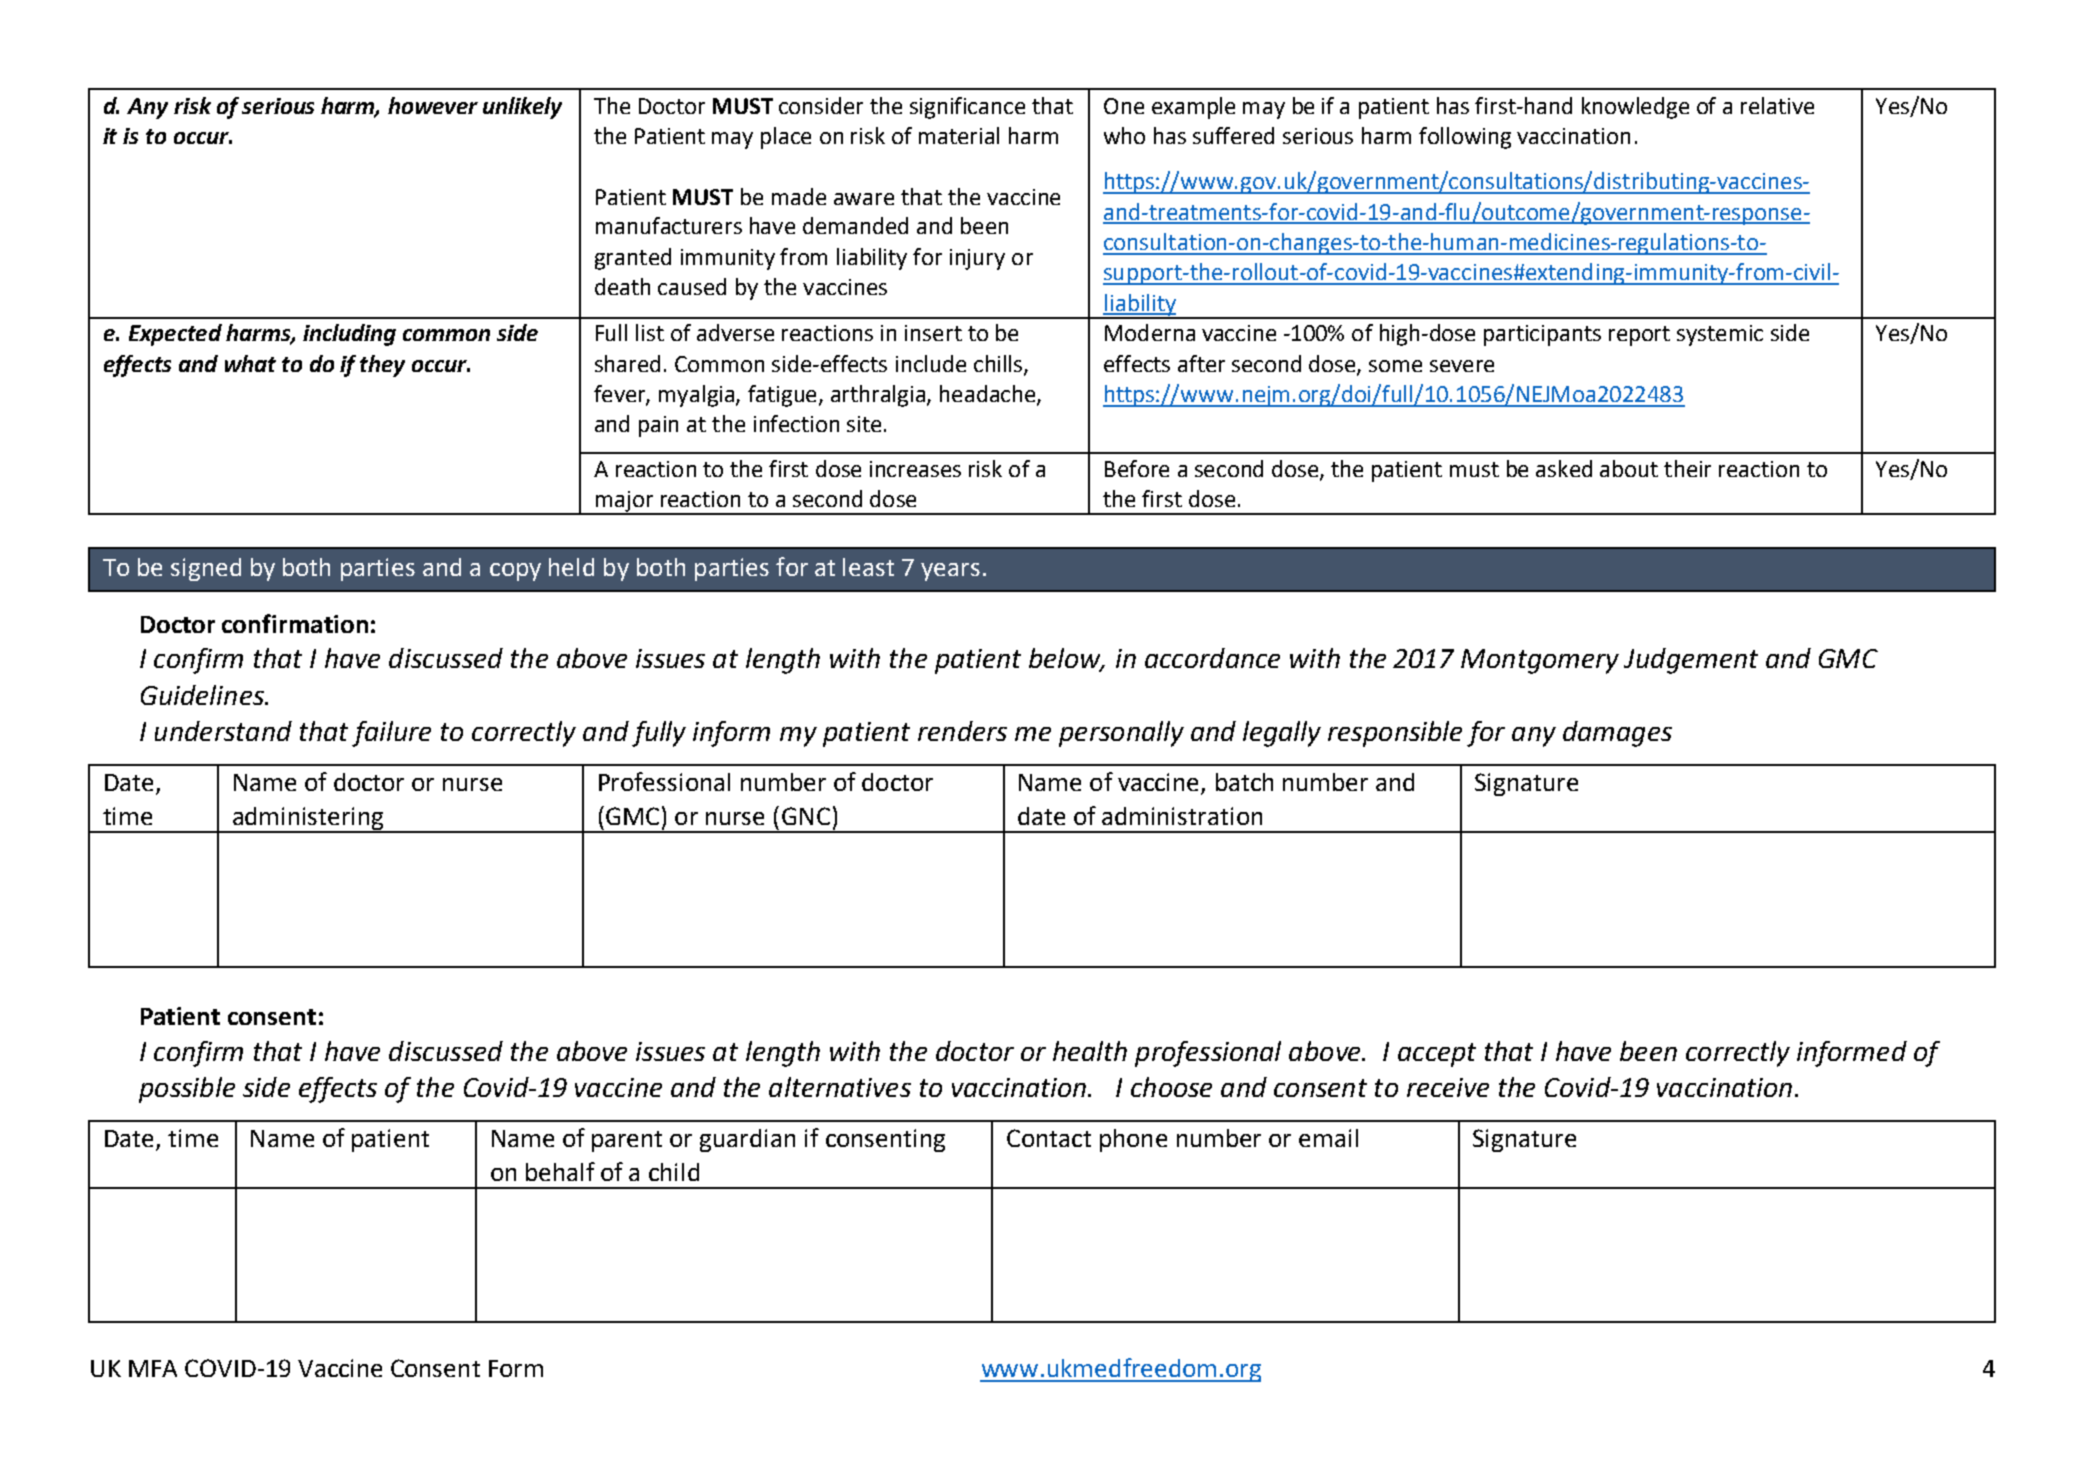  I want to click on they, so click(382, 366).
